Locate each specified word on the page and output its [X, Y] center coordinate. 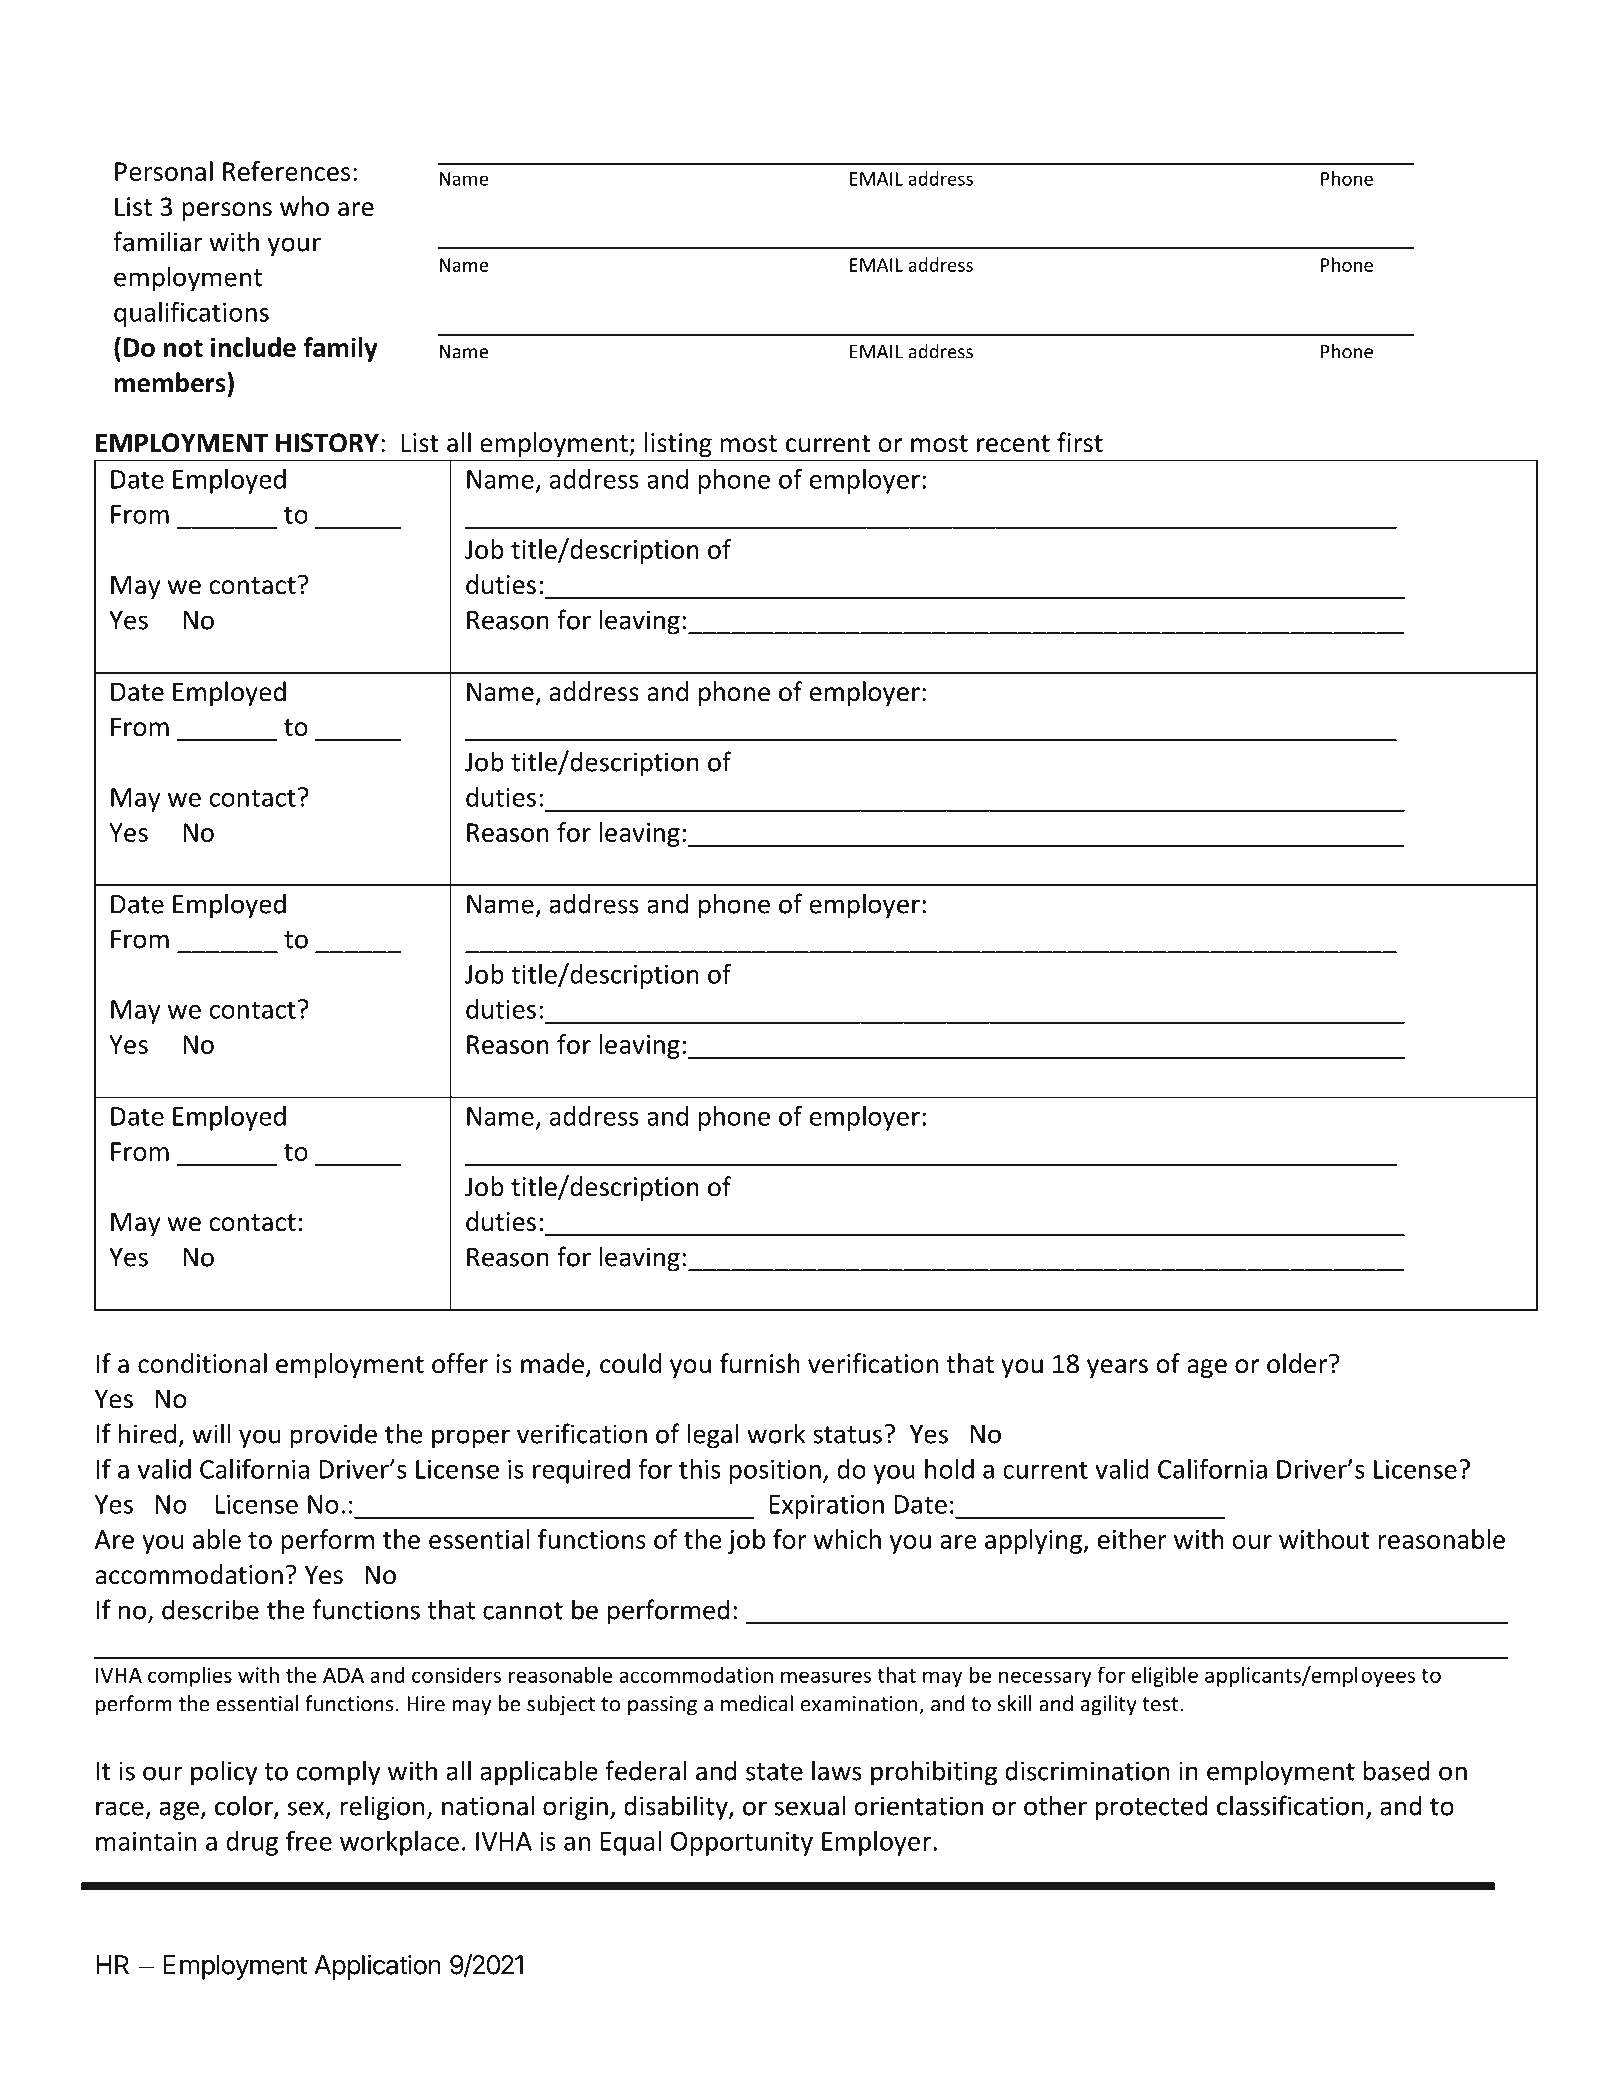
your [294, 247]
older [1297, 1363]
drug [252, 1843]
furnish [760, 1363]
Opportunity [742, 1843]
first [1080, 442]
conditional [202, 1363]
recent [1013, 444]
